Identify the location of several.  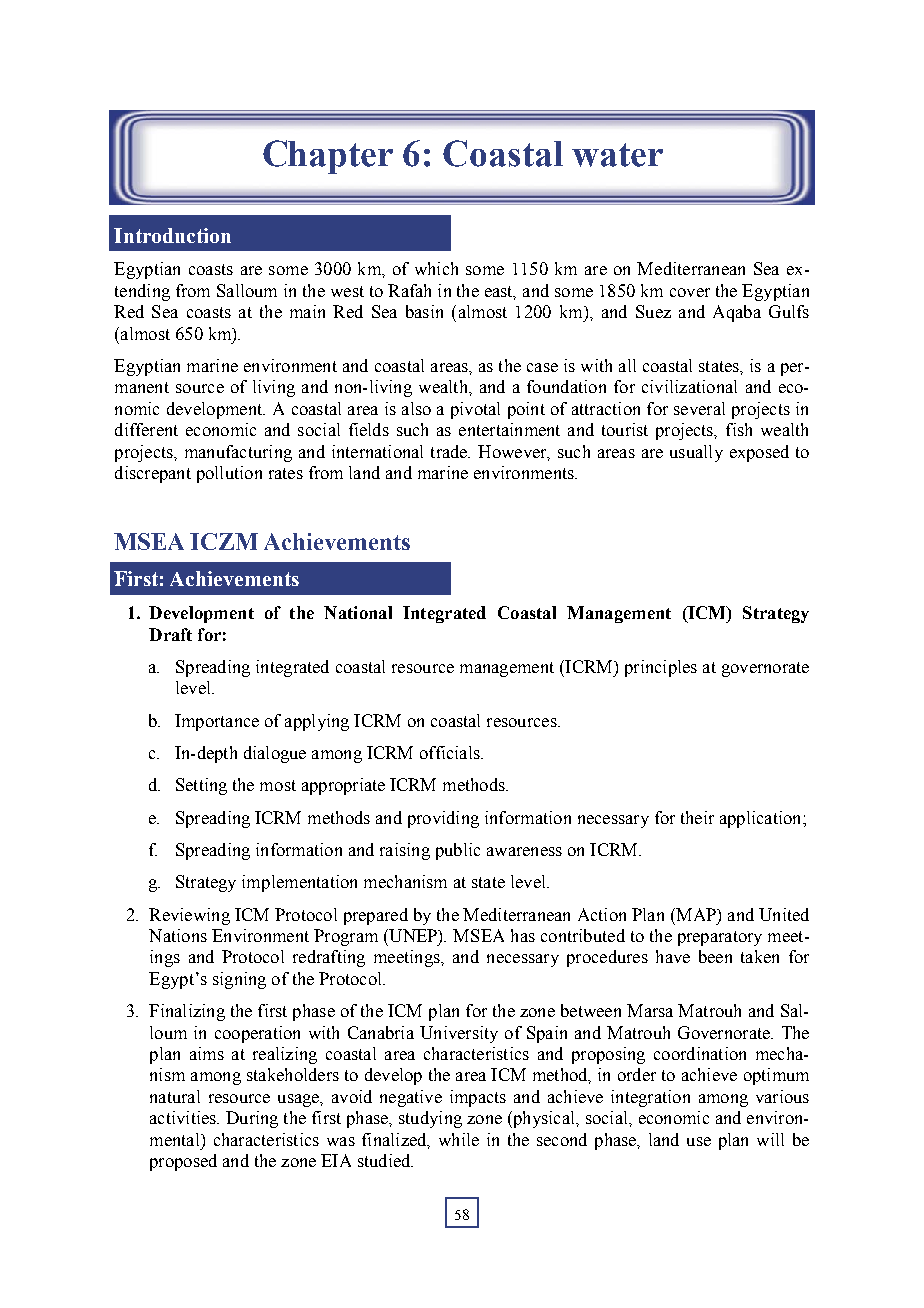
(699, 408).
